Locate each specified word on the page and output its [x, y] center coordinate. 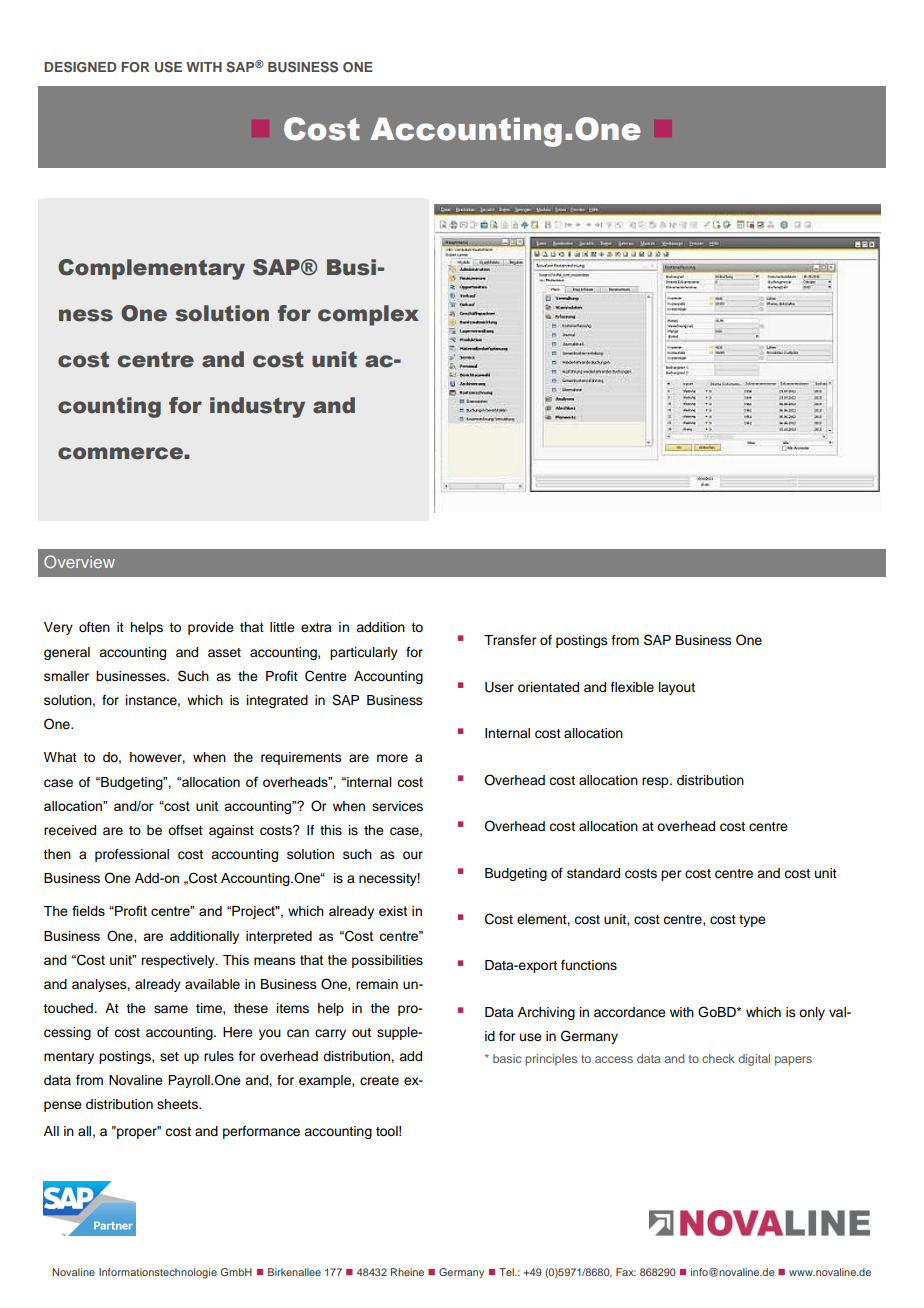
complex [368, 315]
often [94, 627]
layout [677, 688]
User [499, 687]
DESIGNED [80, 66]
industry [257, 407]
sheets [178, 1104]
